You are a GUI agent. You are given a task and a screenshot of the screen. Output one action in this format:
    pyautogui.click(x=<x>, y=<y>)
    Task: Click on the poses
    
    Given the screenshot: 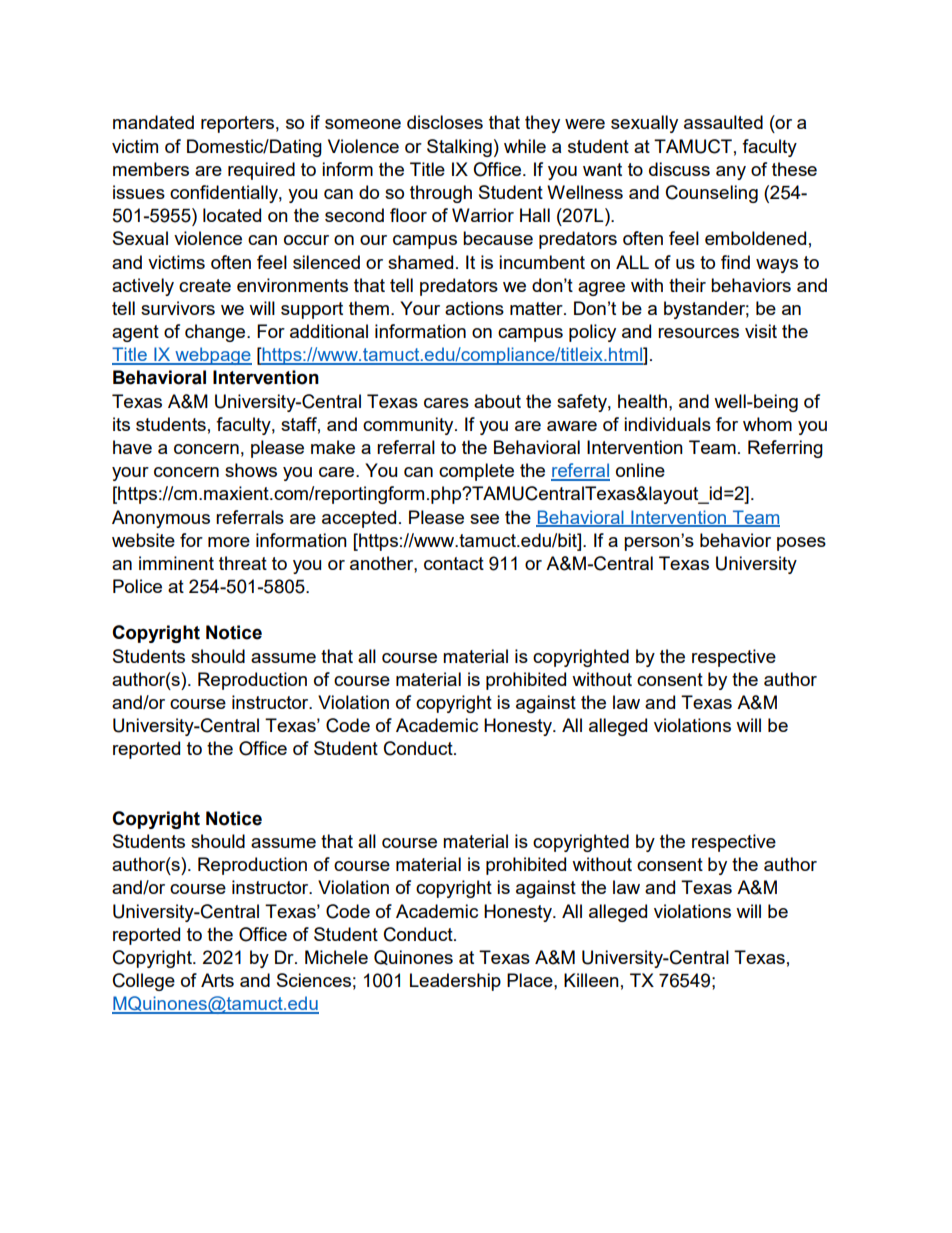 What is the action you would take?
    pyautogui.click(x=801, y=544)
